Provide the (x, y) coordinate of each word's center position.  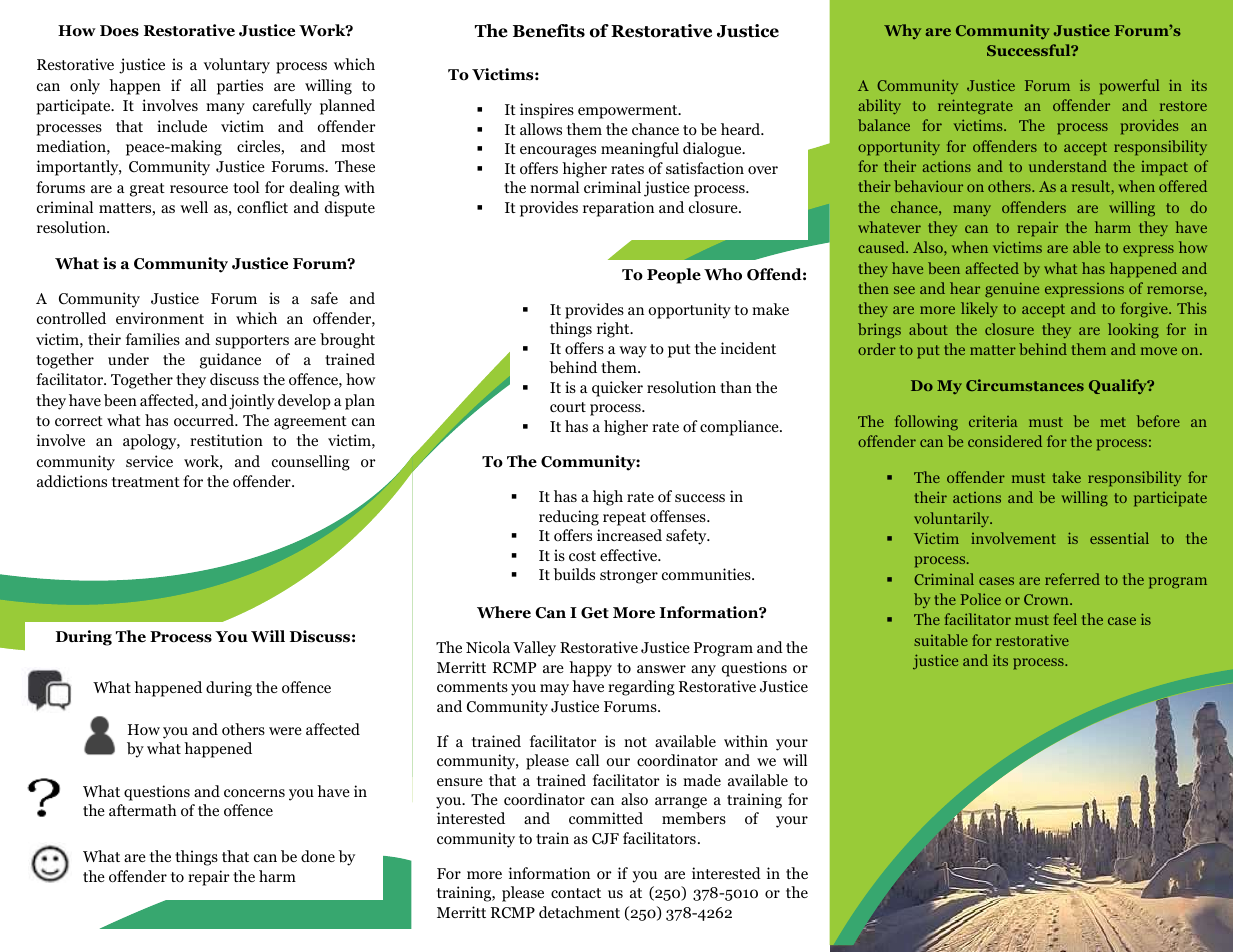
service (149, 461)
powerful (1129, 87)
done (318, 856)
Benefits (549, 31)
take (1066, 477)
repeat (624, 519)
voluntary (237, 66)
